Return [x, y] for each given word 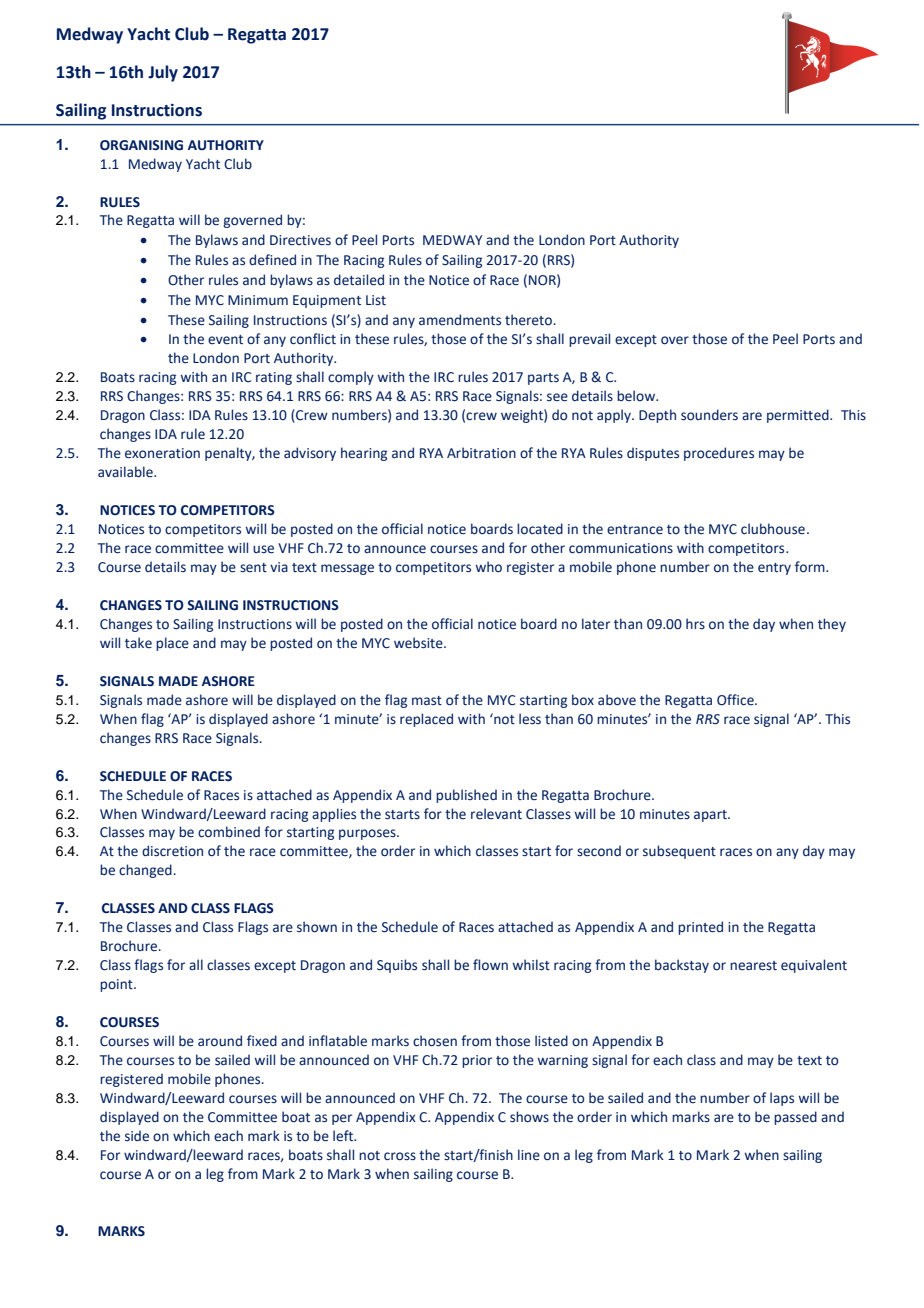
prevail [589, 340]
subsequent [679, 852]
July [163, 73]
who [488, 567]
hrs [695, 624]
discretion [172, 851]
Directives [300, 240]
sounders [709, 415]
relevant [496, 814]
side [137, 1136]
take [138, 643]
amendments [460, 320]
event [225, 340]
